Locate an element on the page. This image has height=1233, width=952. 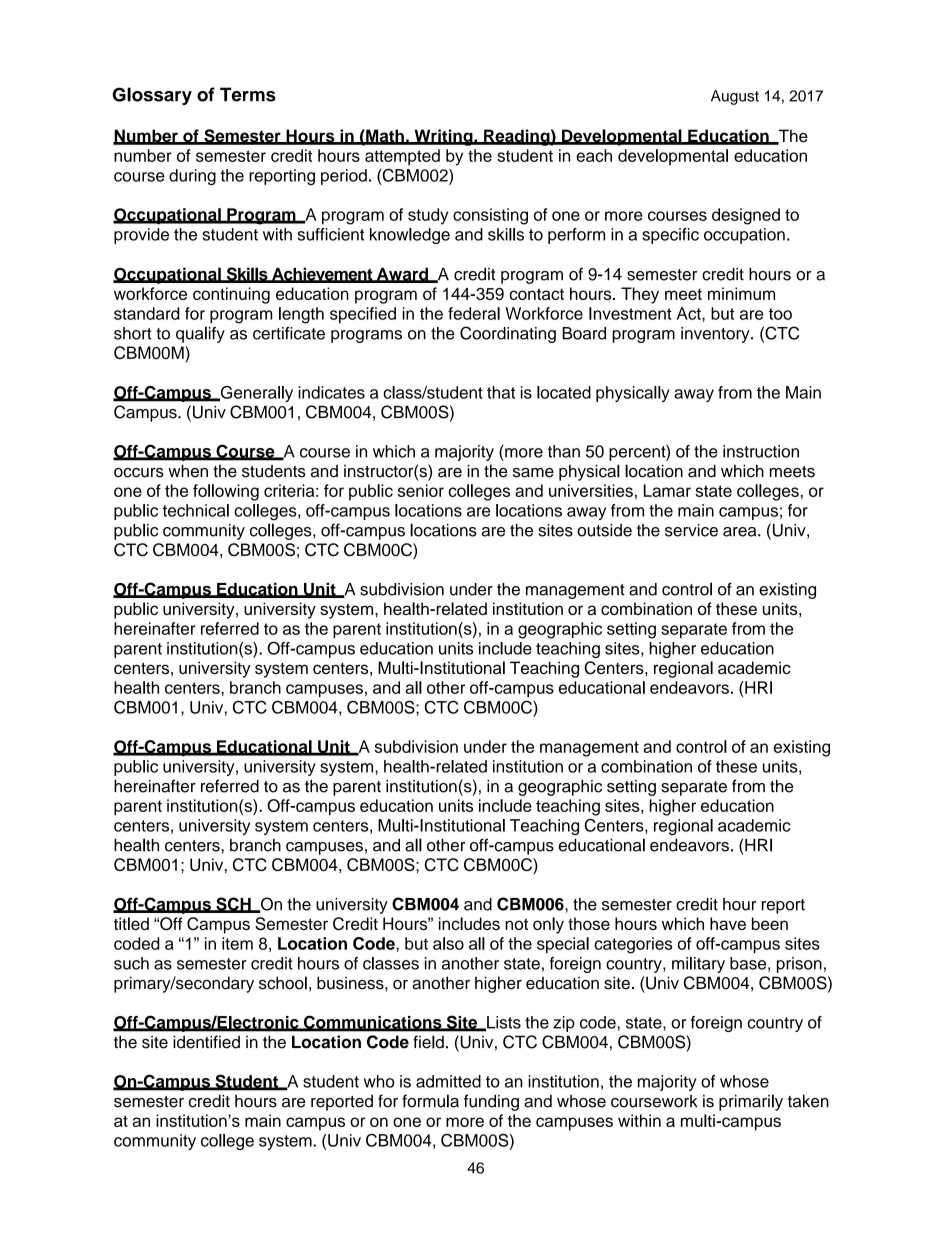
senior is located at coordinates (421, 490).
